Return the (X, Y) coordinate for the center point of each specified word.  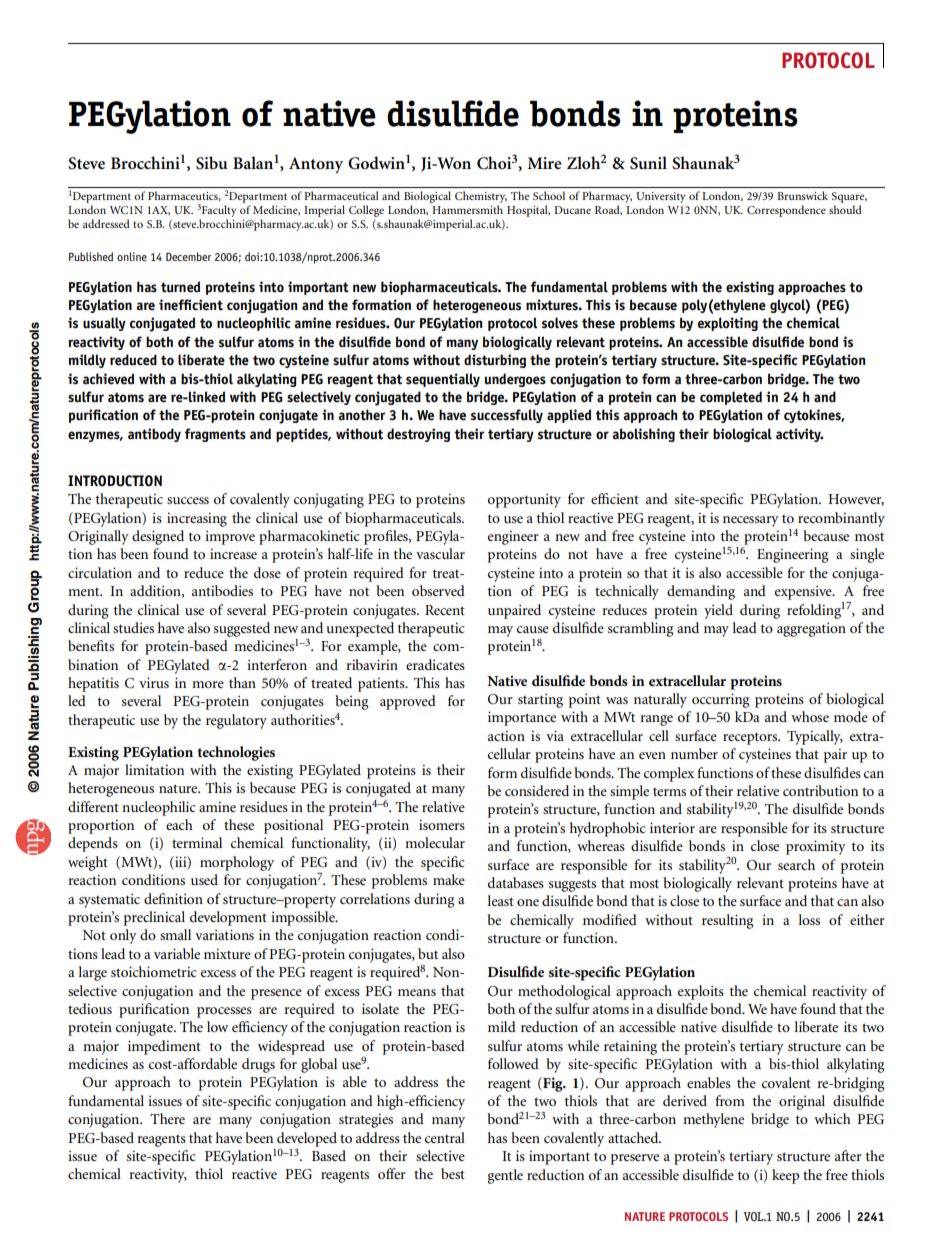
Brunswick (802, 195)
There (167, 1118)
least (501, 900)
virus (154, 682)
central (445, 1137)
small (175, 934)
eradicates (435, 664)
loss (809, 919)
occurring (721, 700)
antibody (154, 435)
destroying (418, 435)
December (188, 256)
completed (731, 398)
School (549, 195)
